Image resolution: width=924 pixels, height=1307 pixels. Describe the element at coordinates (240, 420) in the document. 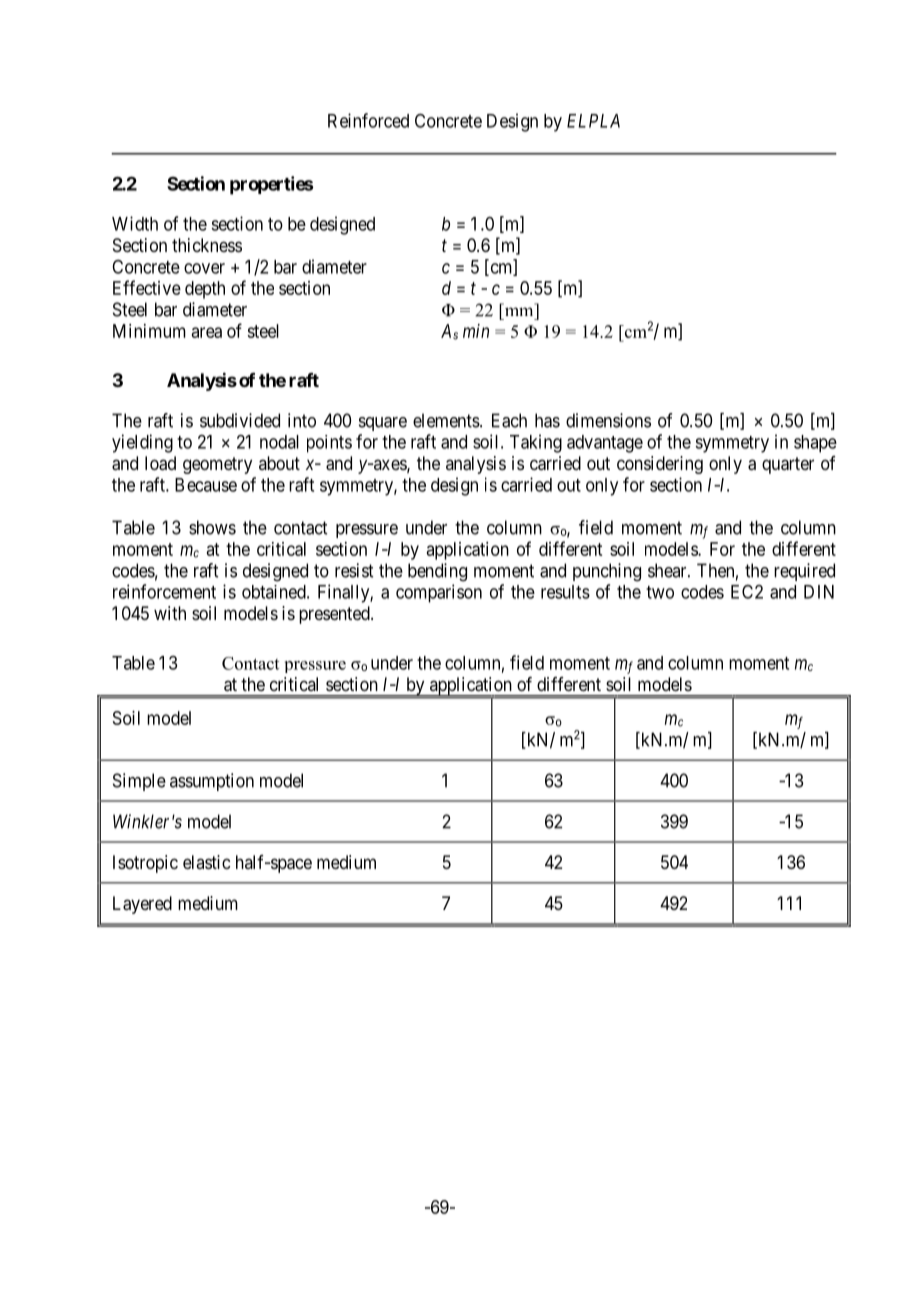

I see `subdivided` at that location.
